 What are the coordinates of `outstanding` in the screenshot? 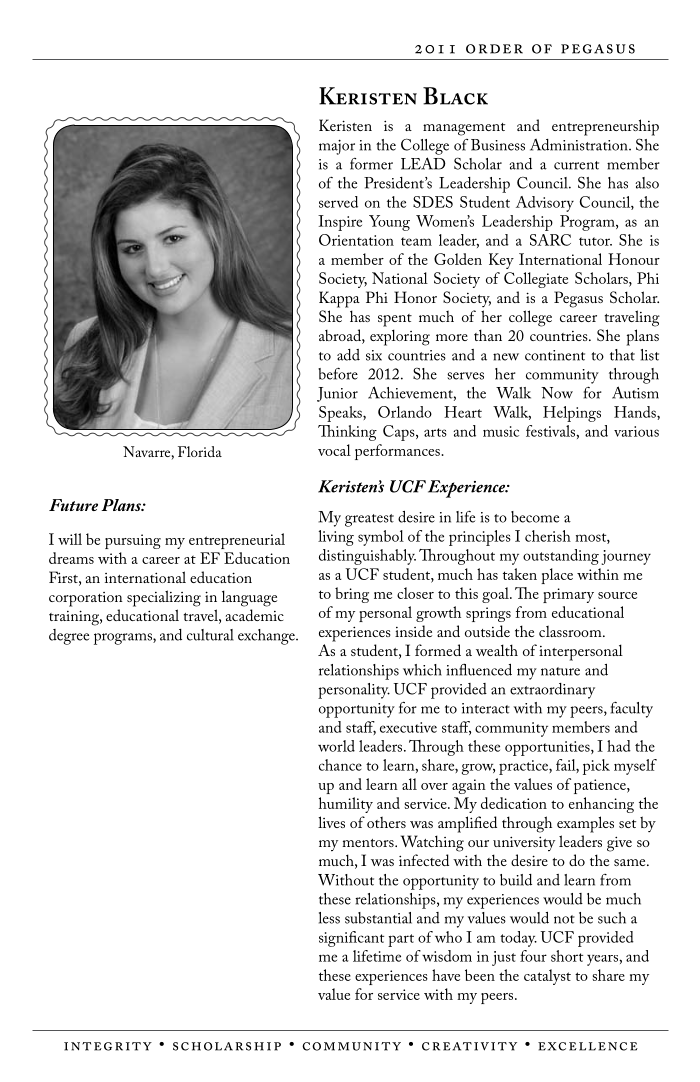 It's located at (561, 557).
